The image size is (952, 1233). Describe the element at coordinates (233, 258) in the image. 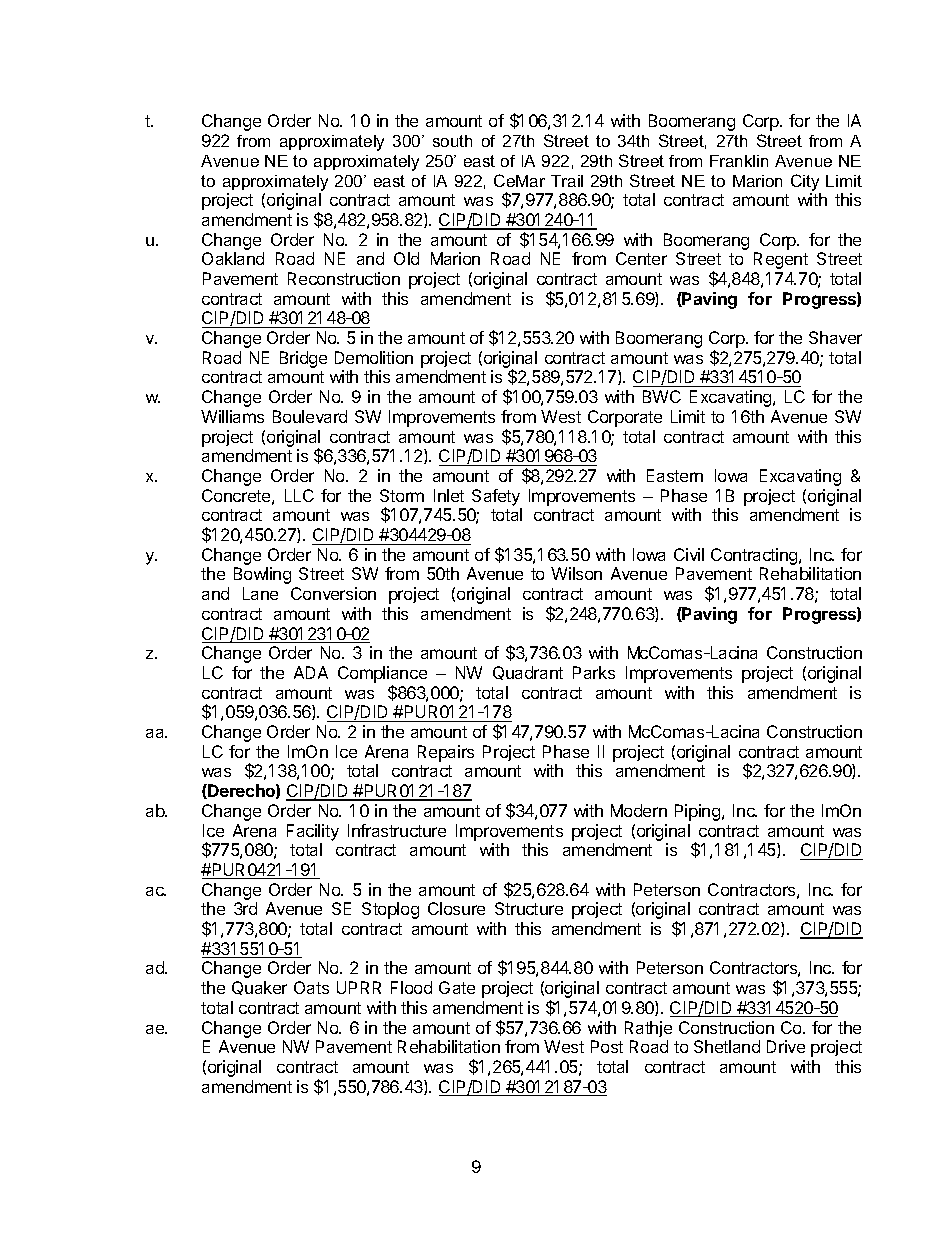

I see `Oakland` at that location.
